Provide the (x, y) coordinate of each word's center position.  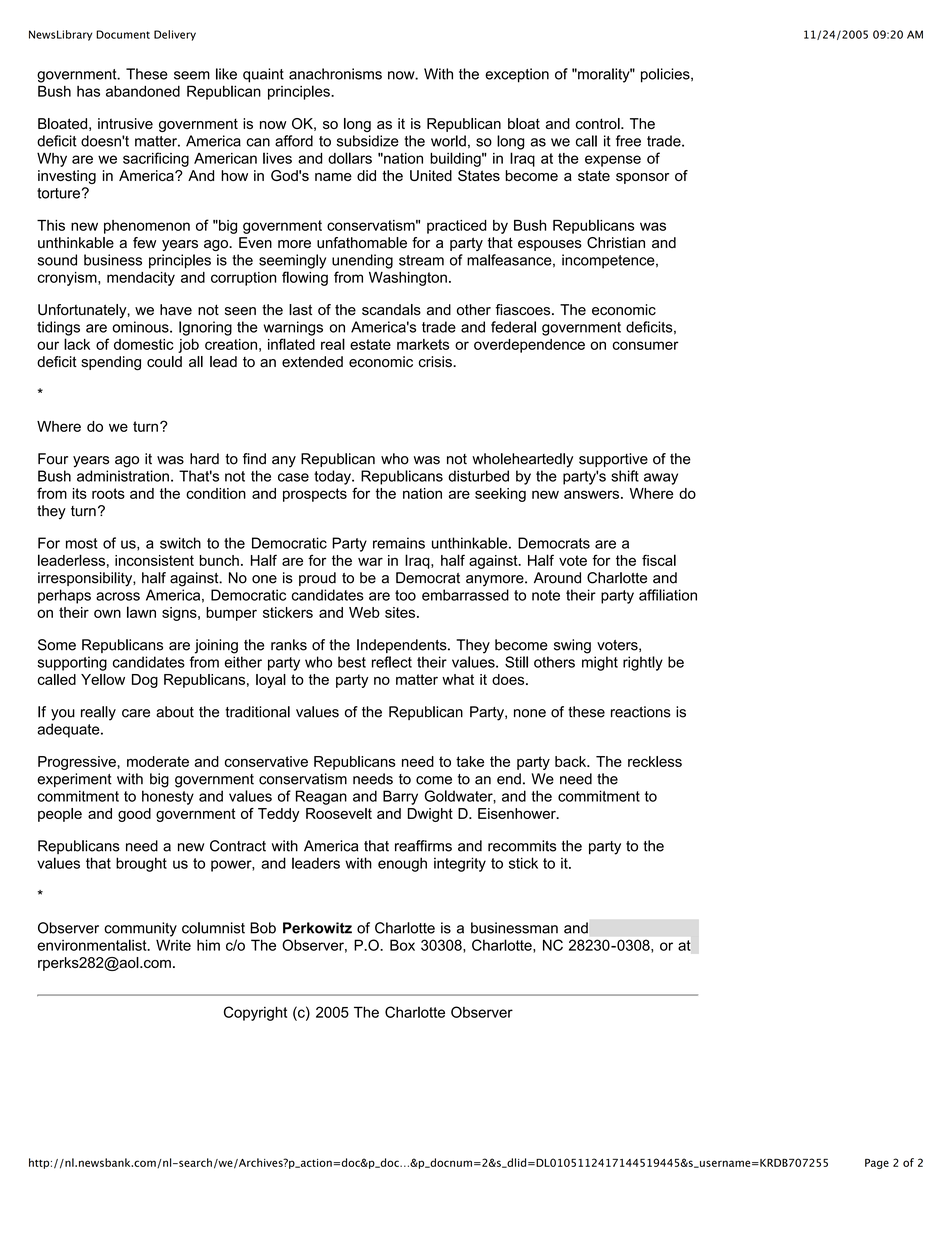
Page (877, 1164)
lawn (141, 612)
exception (517, 75)
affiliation (668, 595)
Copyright (255, 1013)
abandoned (143, 91)
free (628, 141)
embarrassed (465, 595)
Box (402, 945)
